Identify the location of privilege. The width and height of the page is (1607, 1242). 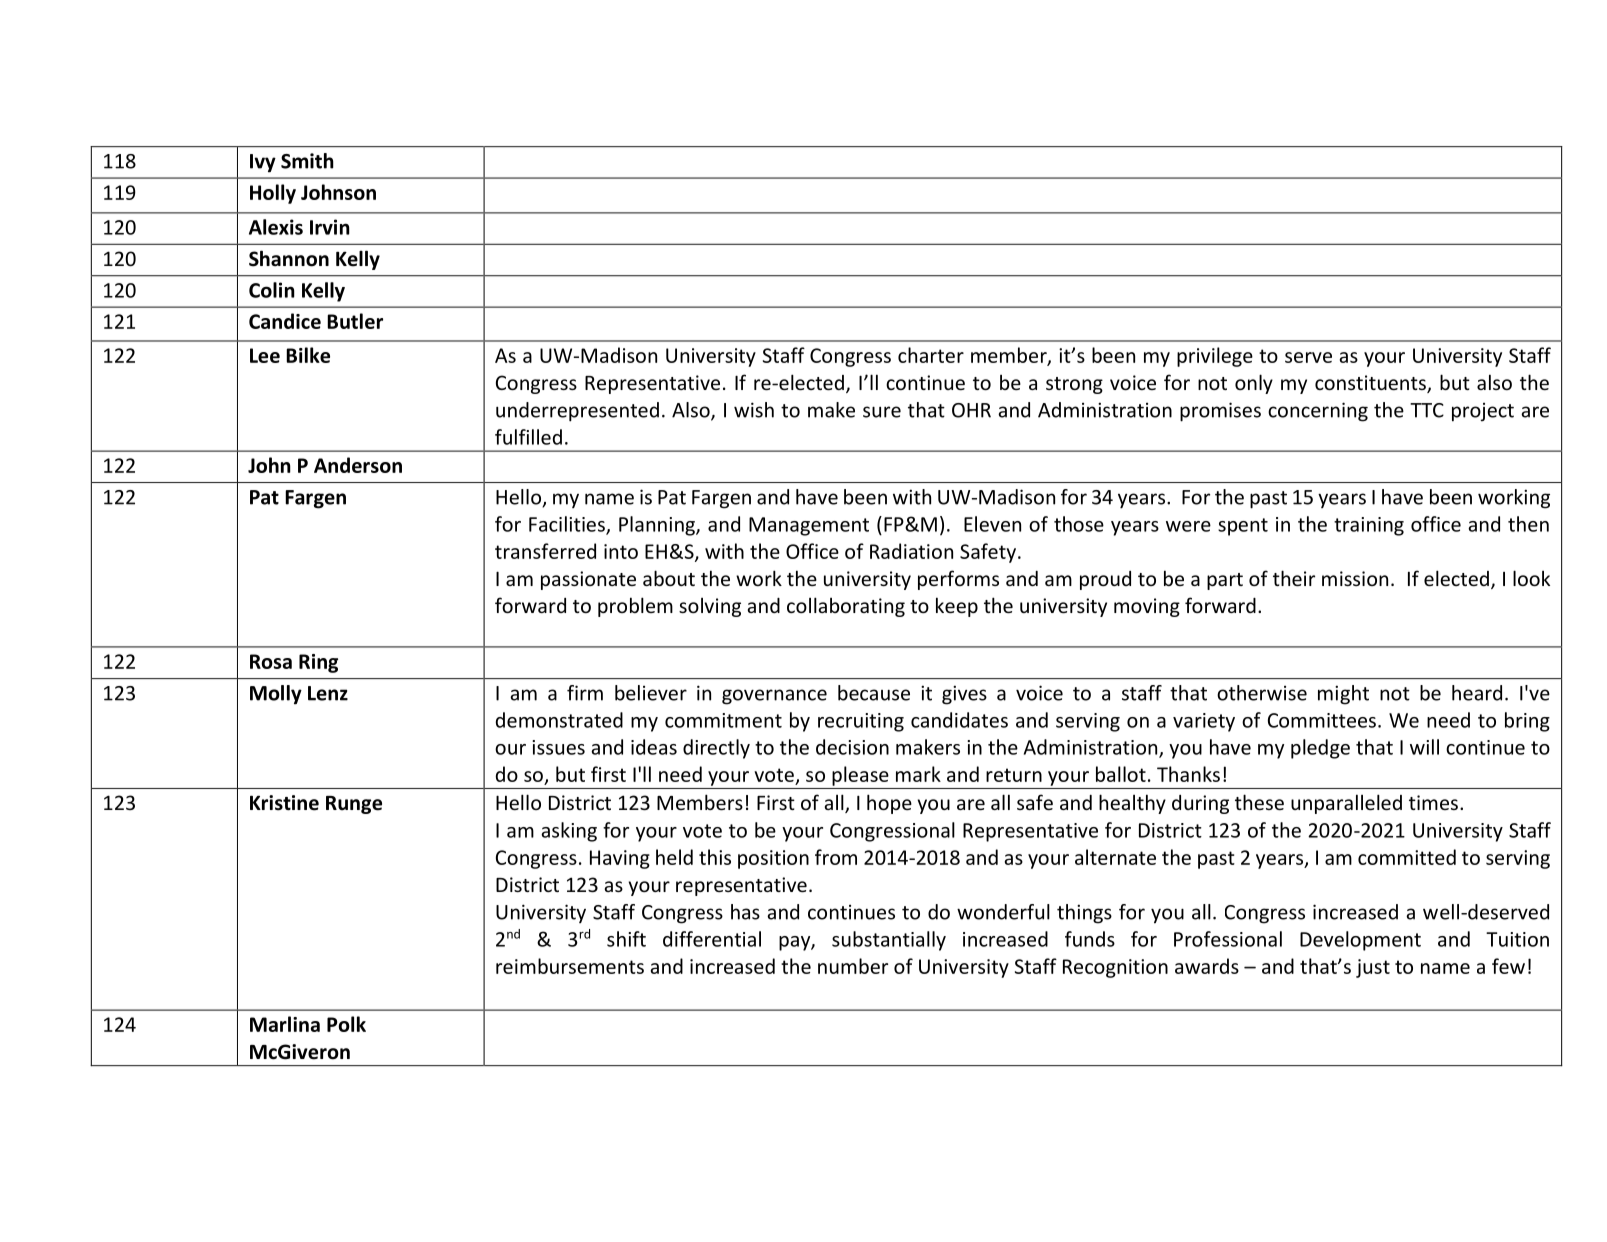
(1215, 357).
